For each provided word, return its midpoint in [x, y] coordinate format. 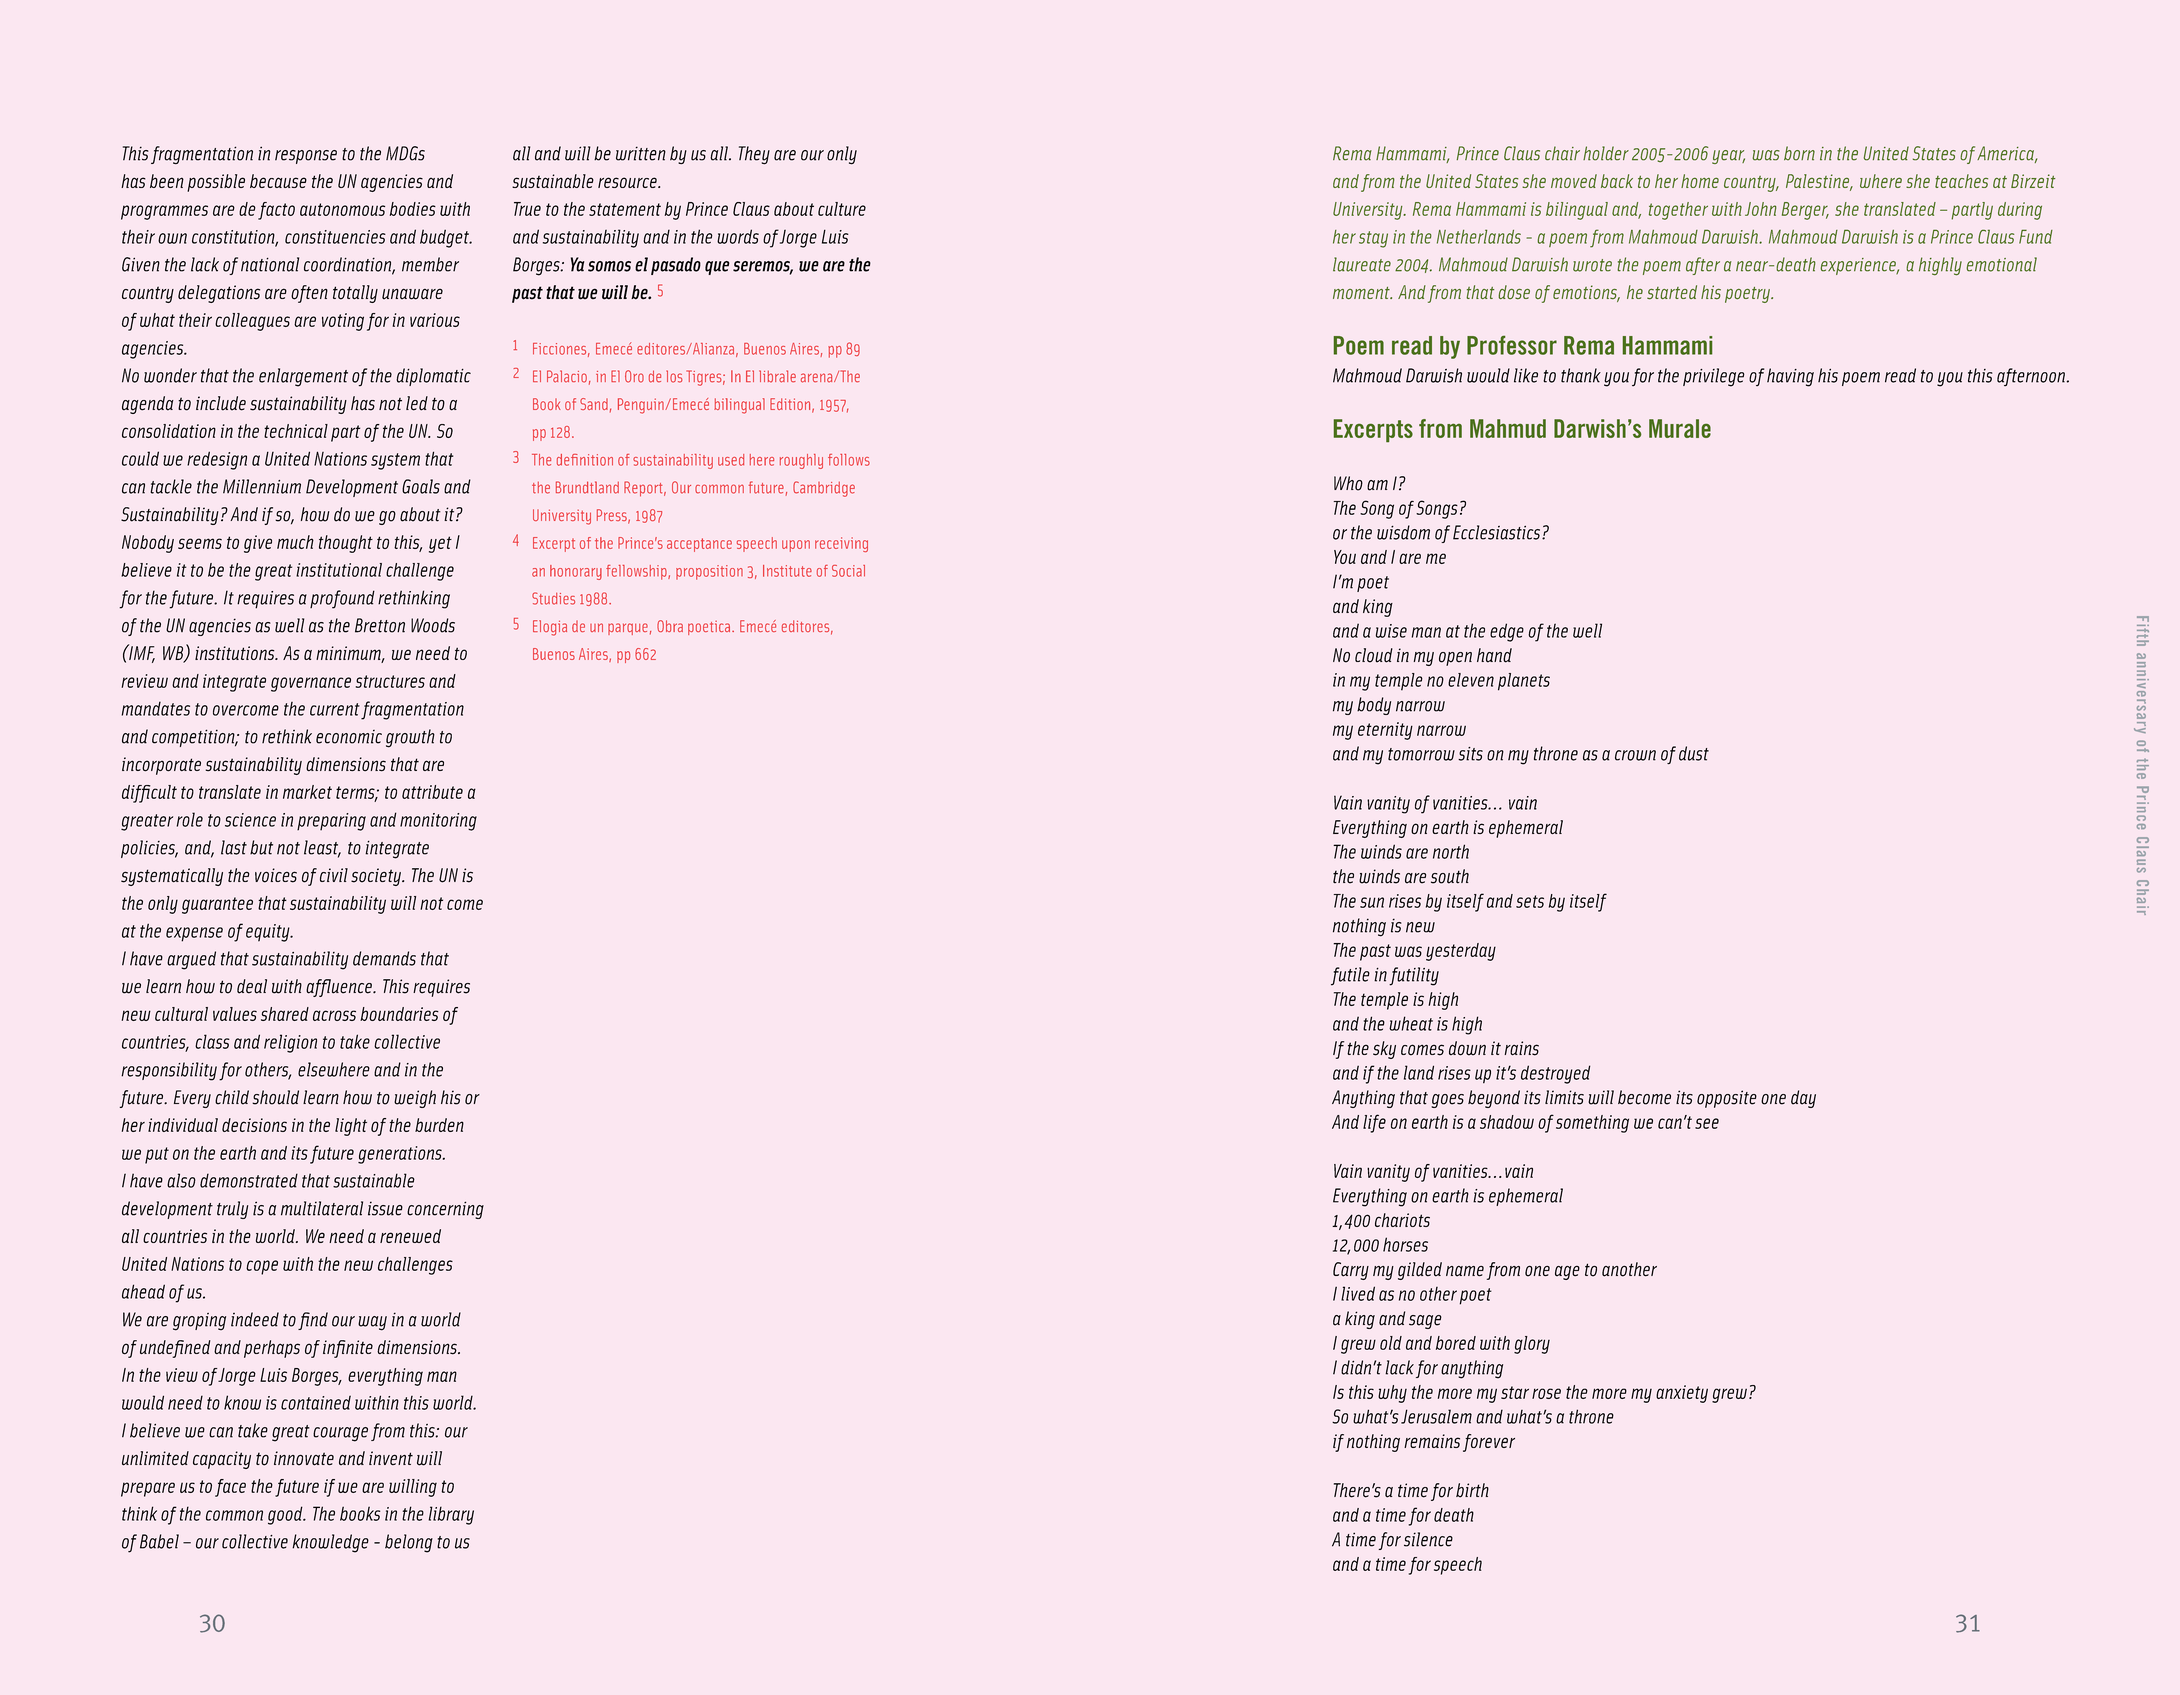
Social [848, 571]
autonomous [342, 209]
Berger [1805, 211]
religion [290, 1043]
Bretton [380, 625]
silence [1428, 1539]
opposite [1727, 1099]
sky [1384, 1050]
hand [1494, 655]
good [286, 1515]
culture [842, 209]
